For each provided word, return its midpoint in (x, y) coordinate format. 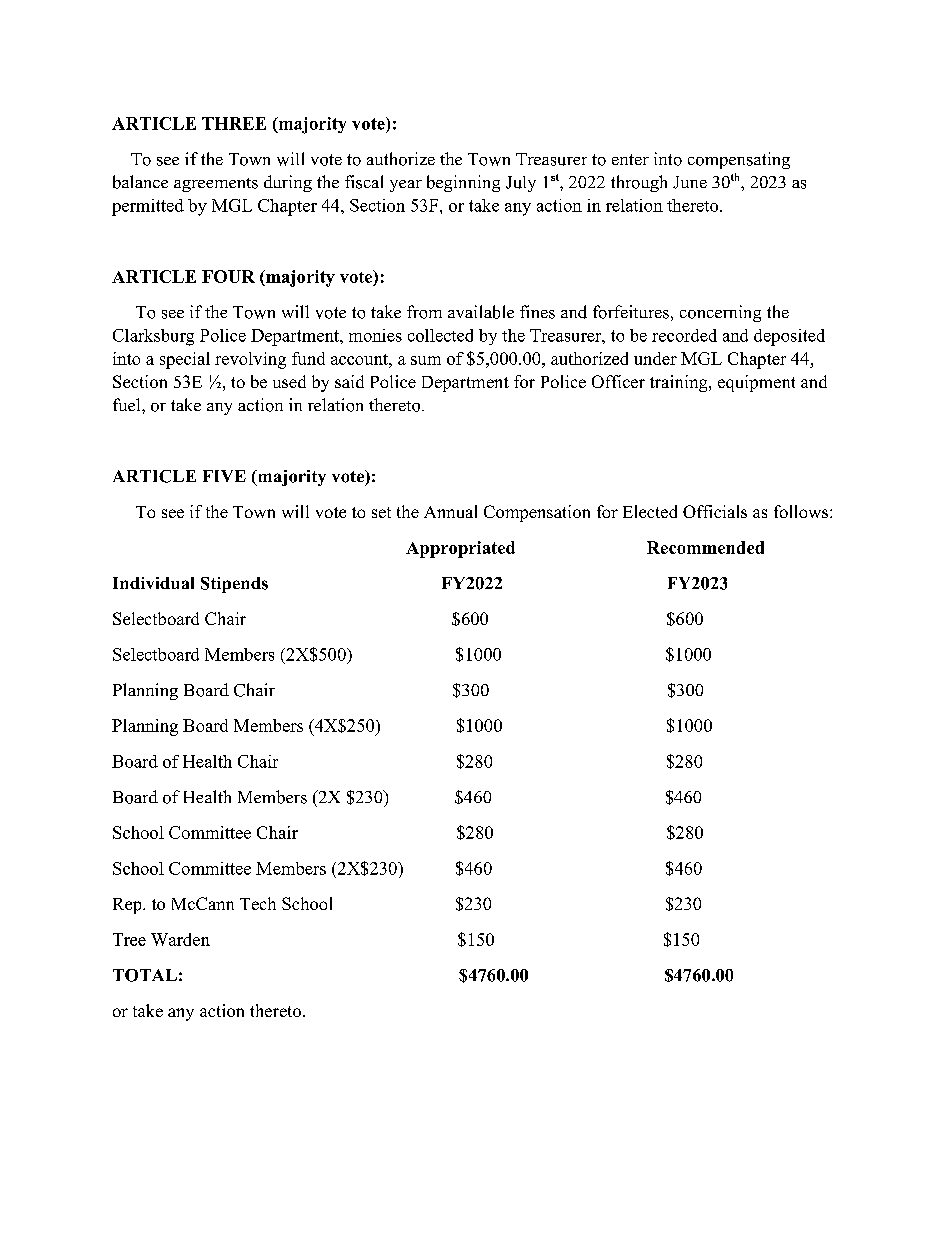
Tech (258, 903)
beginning (463, 183)
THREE (234, 123)
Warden (180, 939)
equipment (756, 383)
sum (426, 360)
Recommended (705, 547)
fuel (128, 404)
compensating (739, 160)
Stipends (234, 585)
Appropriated (460, 549)
